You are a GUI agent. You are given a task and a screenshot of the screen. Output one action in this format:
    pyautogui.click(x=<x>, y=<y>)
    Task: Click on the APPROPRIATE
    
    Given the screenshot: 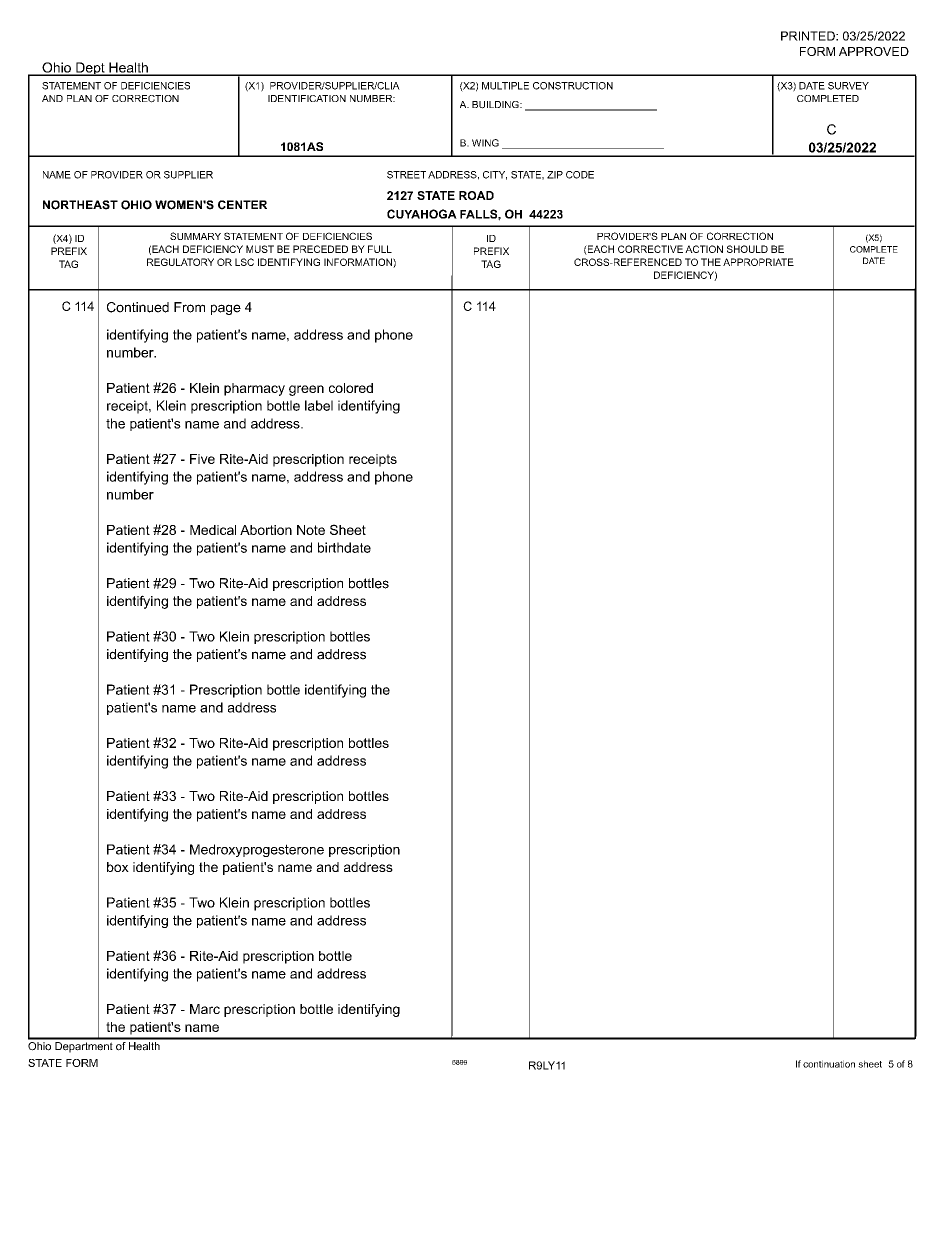 What is the action you would take?
    pyautogui.click(x=758, y=262)
